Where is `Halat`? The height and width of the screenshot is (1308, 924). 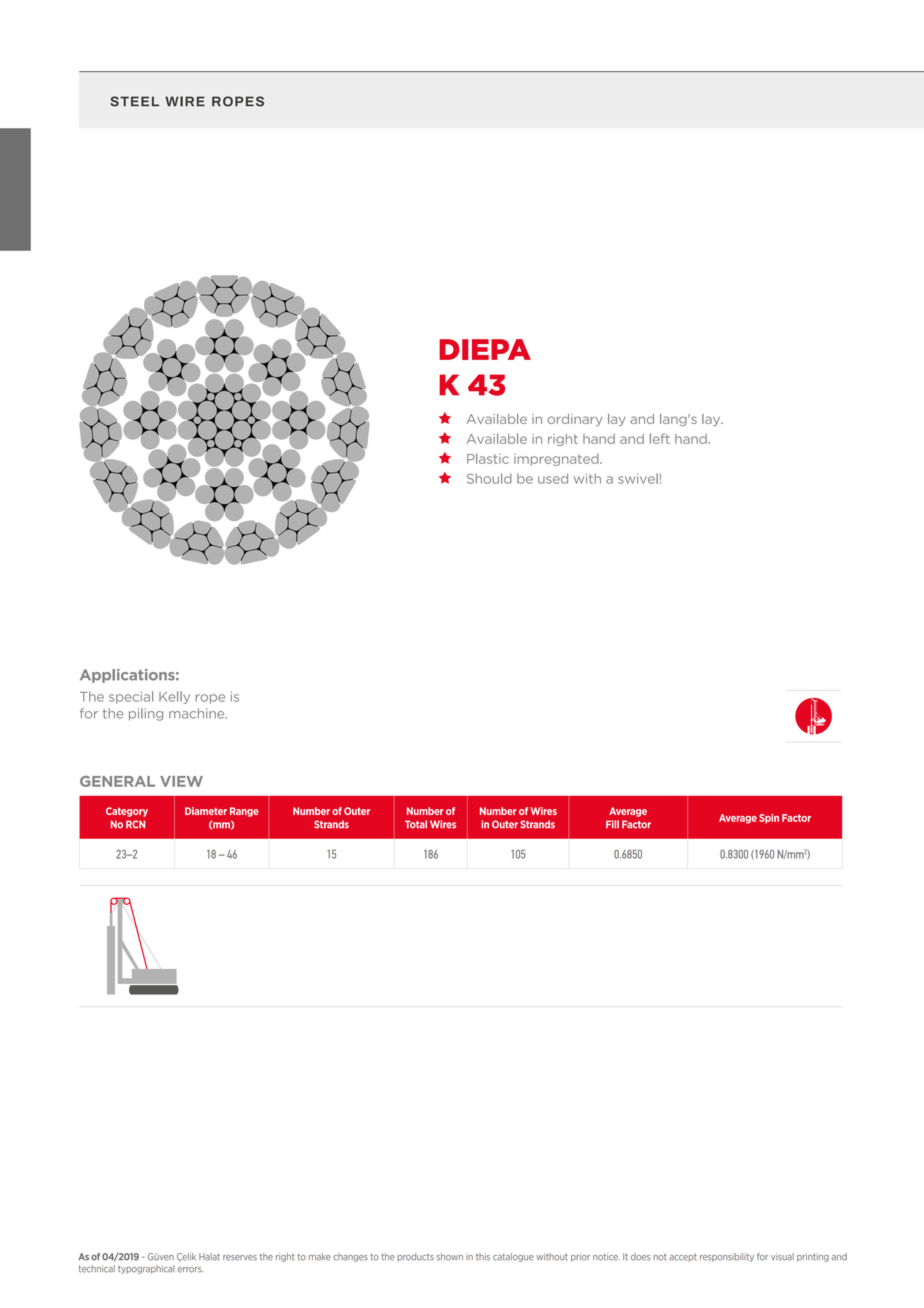 Halat is located at coordinates (209, 1257).
